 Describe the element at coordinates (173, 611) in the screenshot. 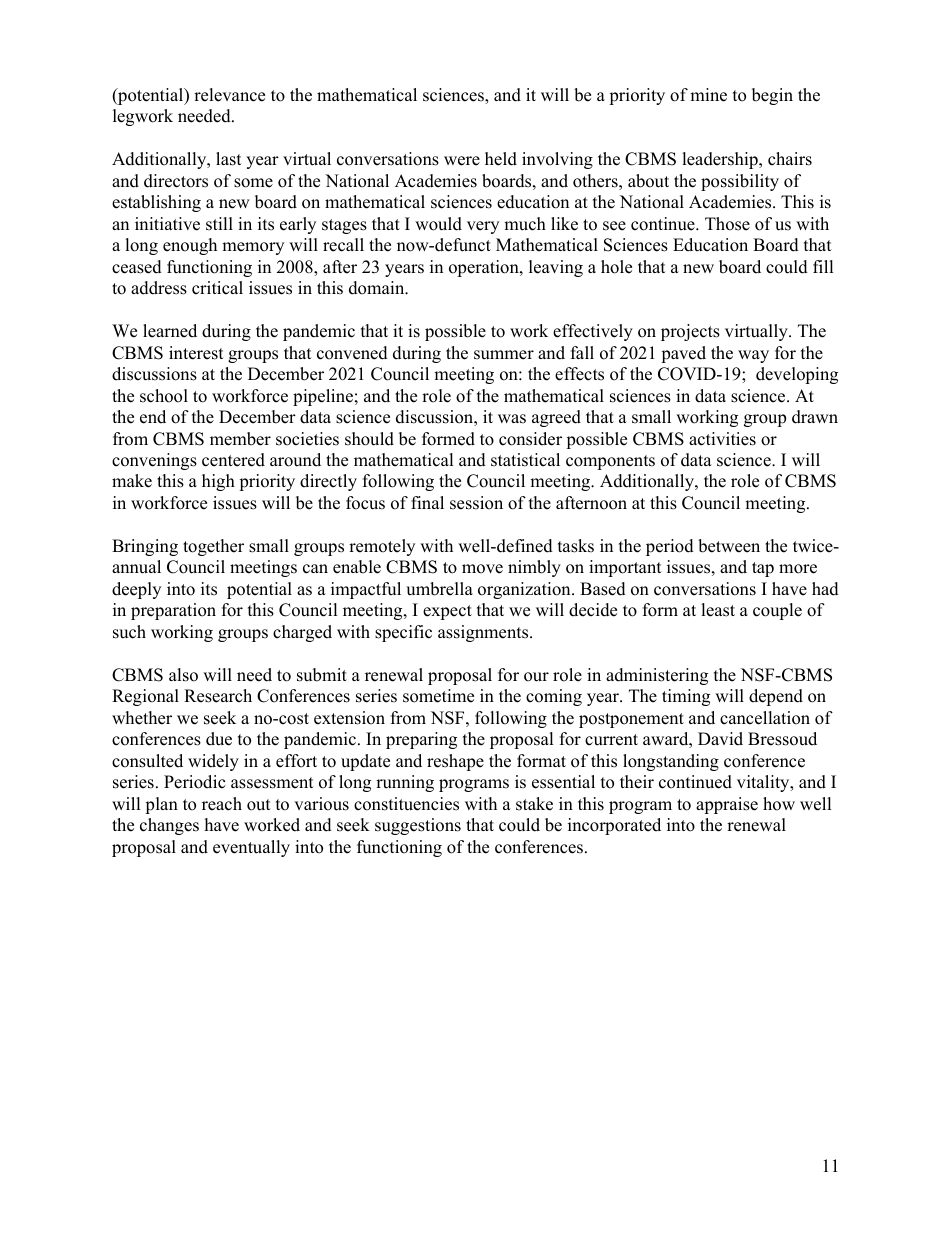

I see `preparation` at that location.
